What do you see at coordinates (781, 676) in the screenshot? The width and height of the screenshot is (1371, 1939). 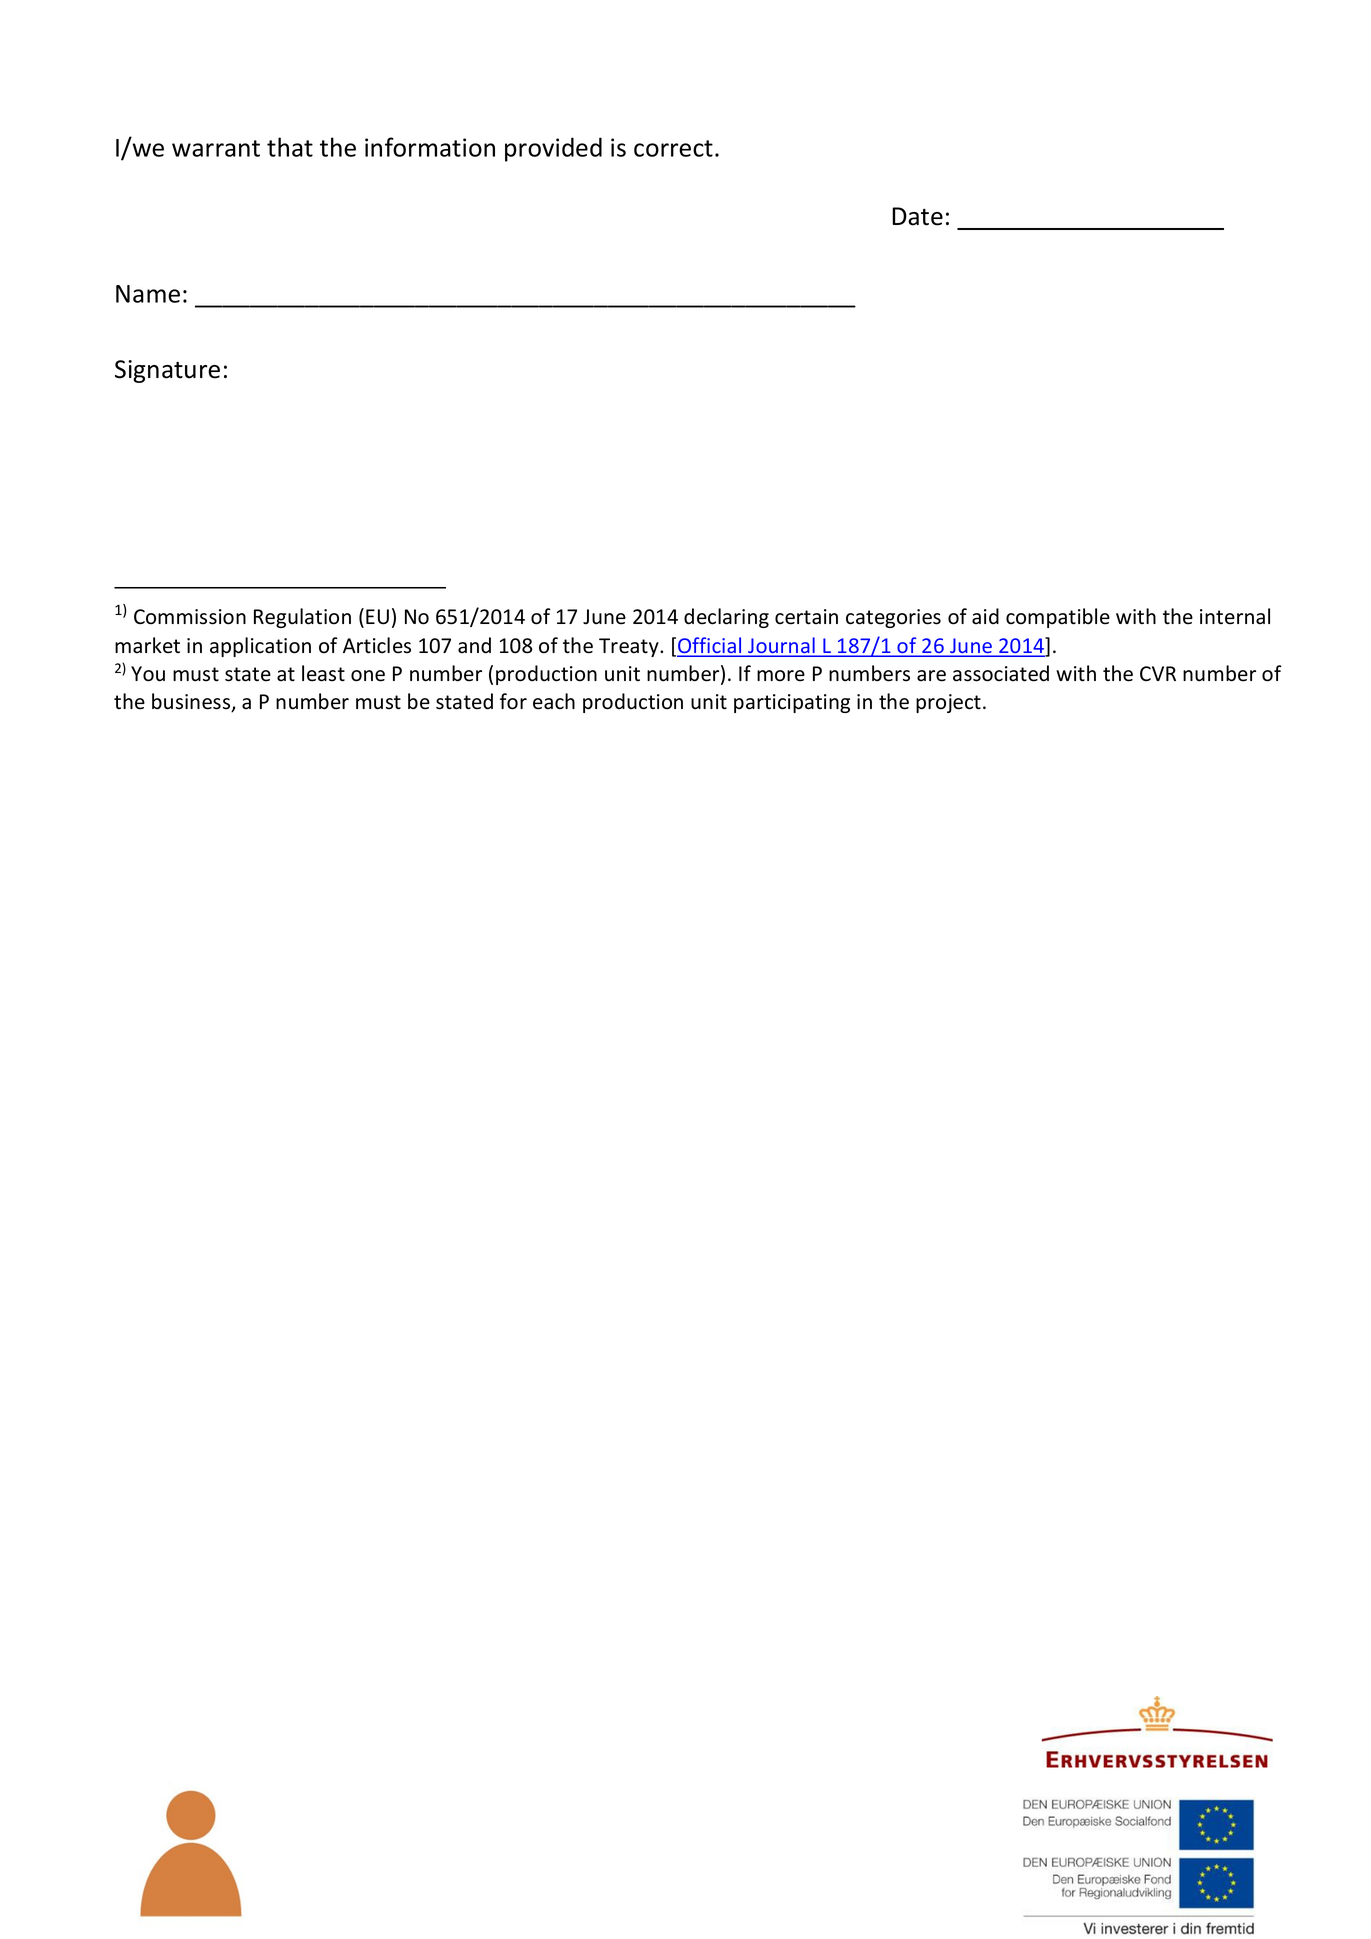 I see `more` at bounding box center [781, 676].
